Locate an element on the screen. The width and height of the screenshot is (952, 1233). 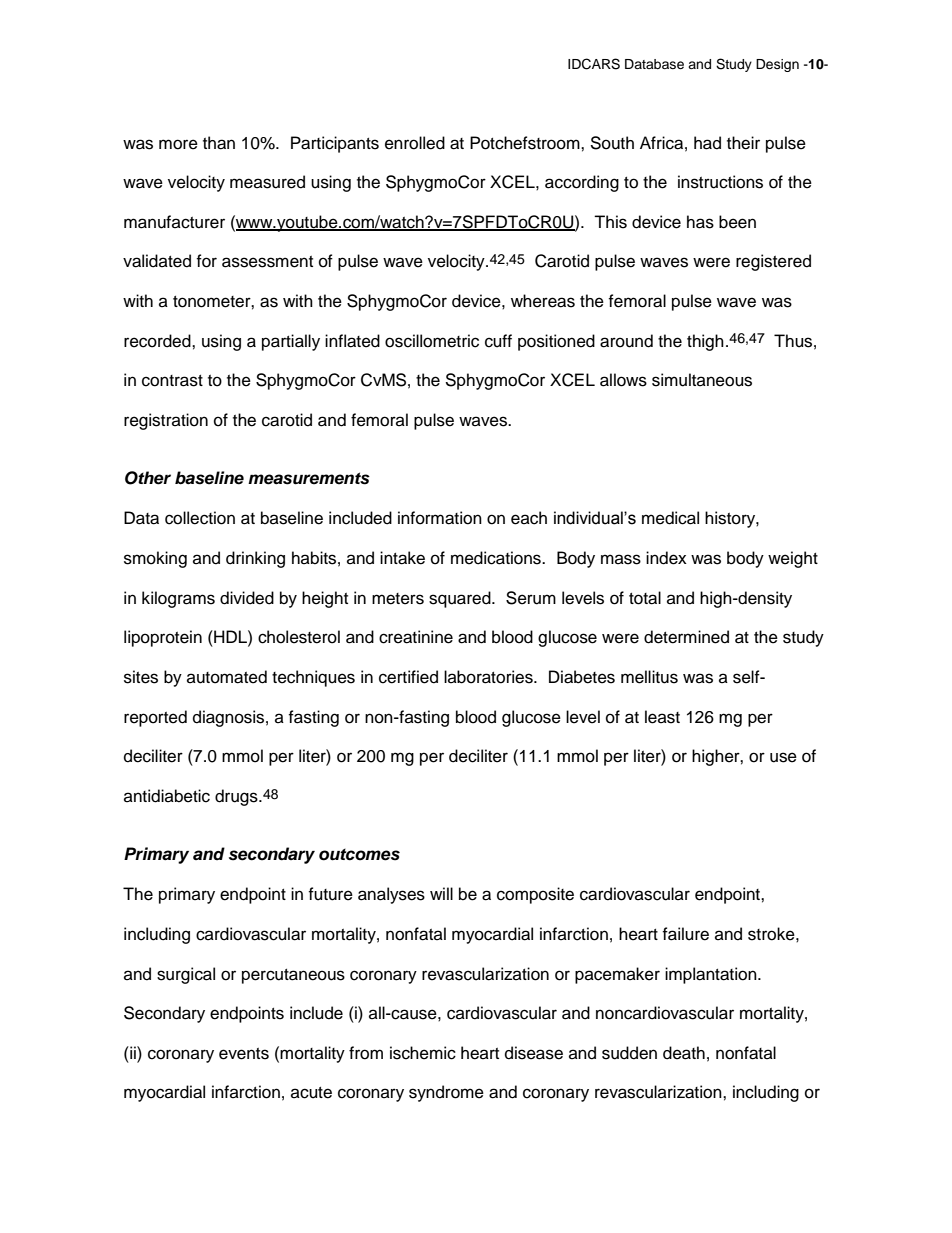
antidiabetic is located at coordinates (167, 796).
